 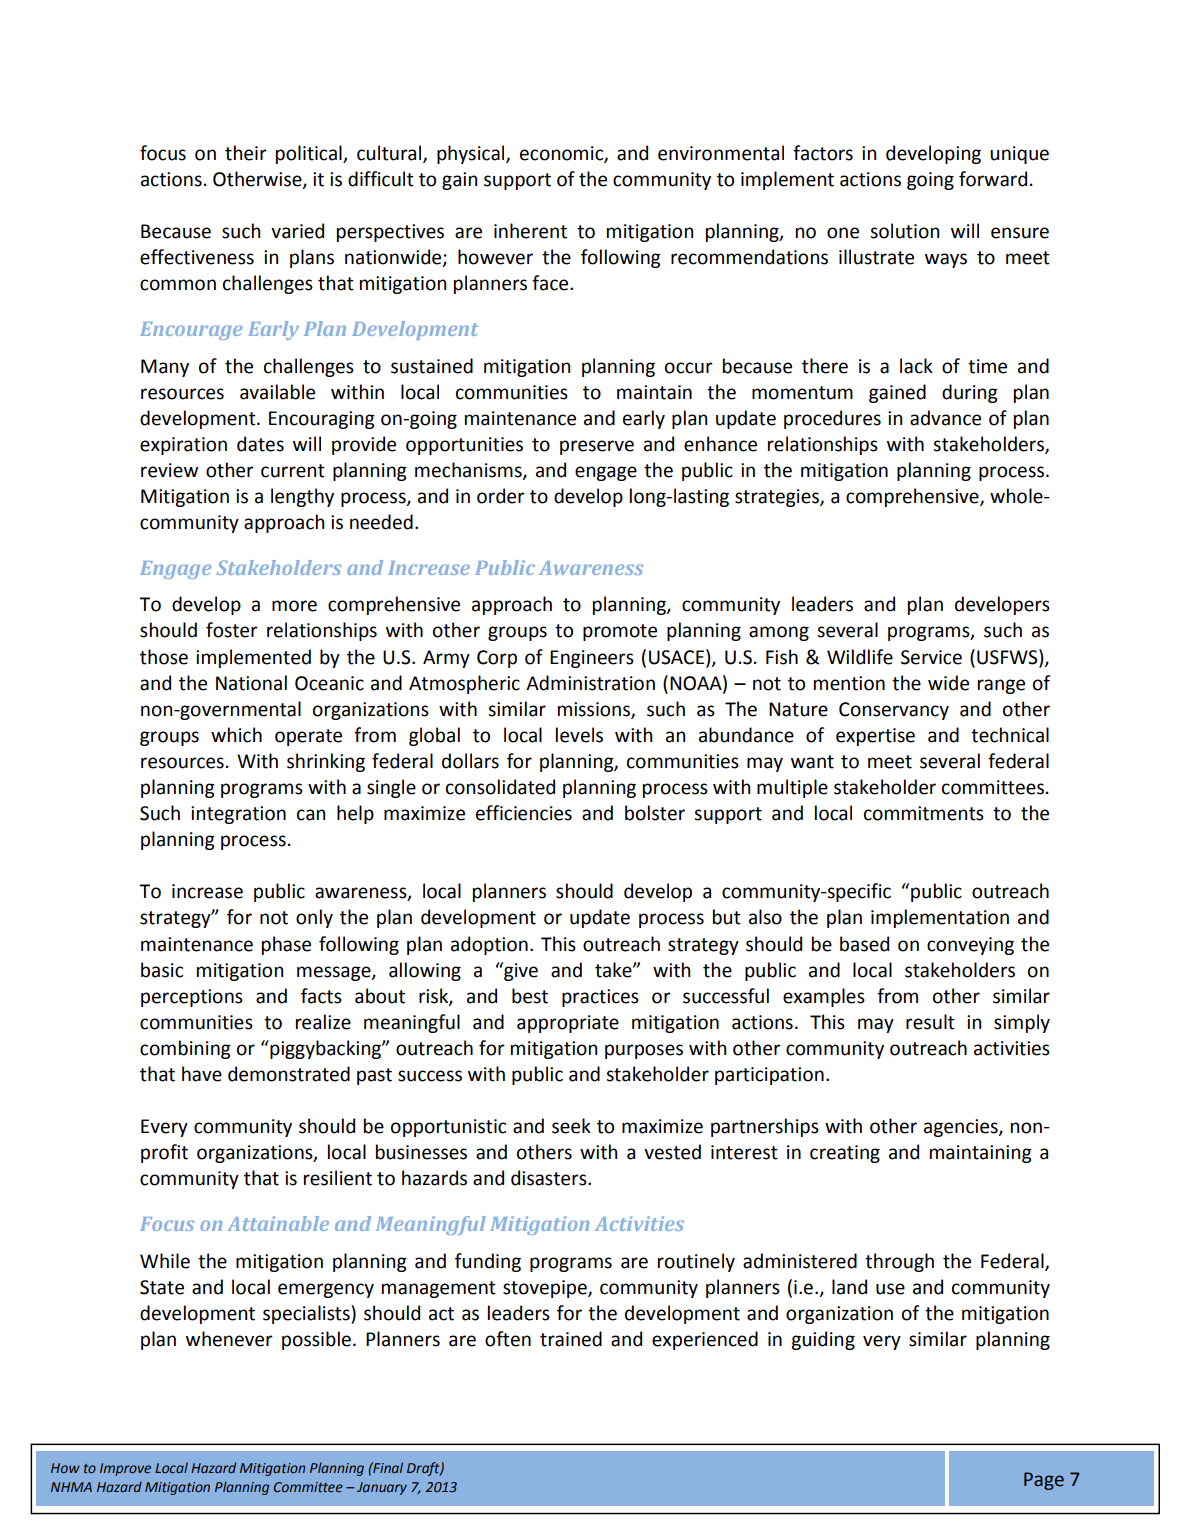 I want to click on foster, so click(x=232, y=630).
